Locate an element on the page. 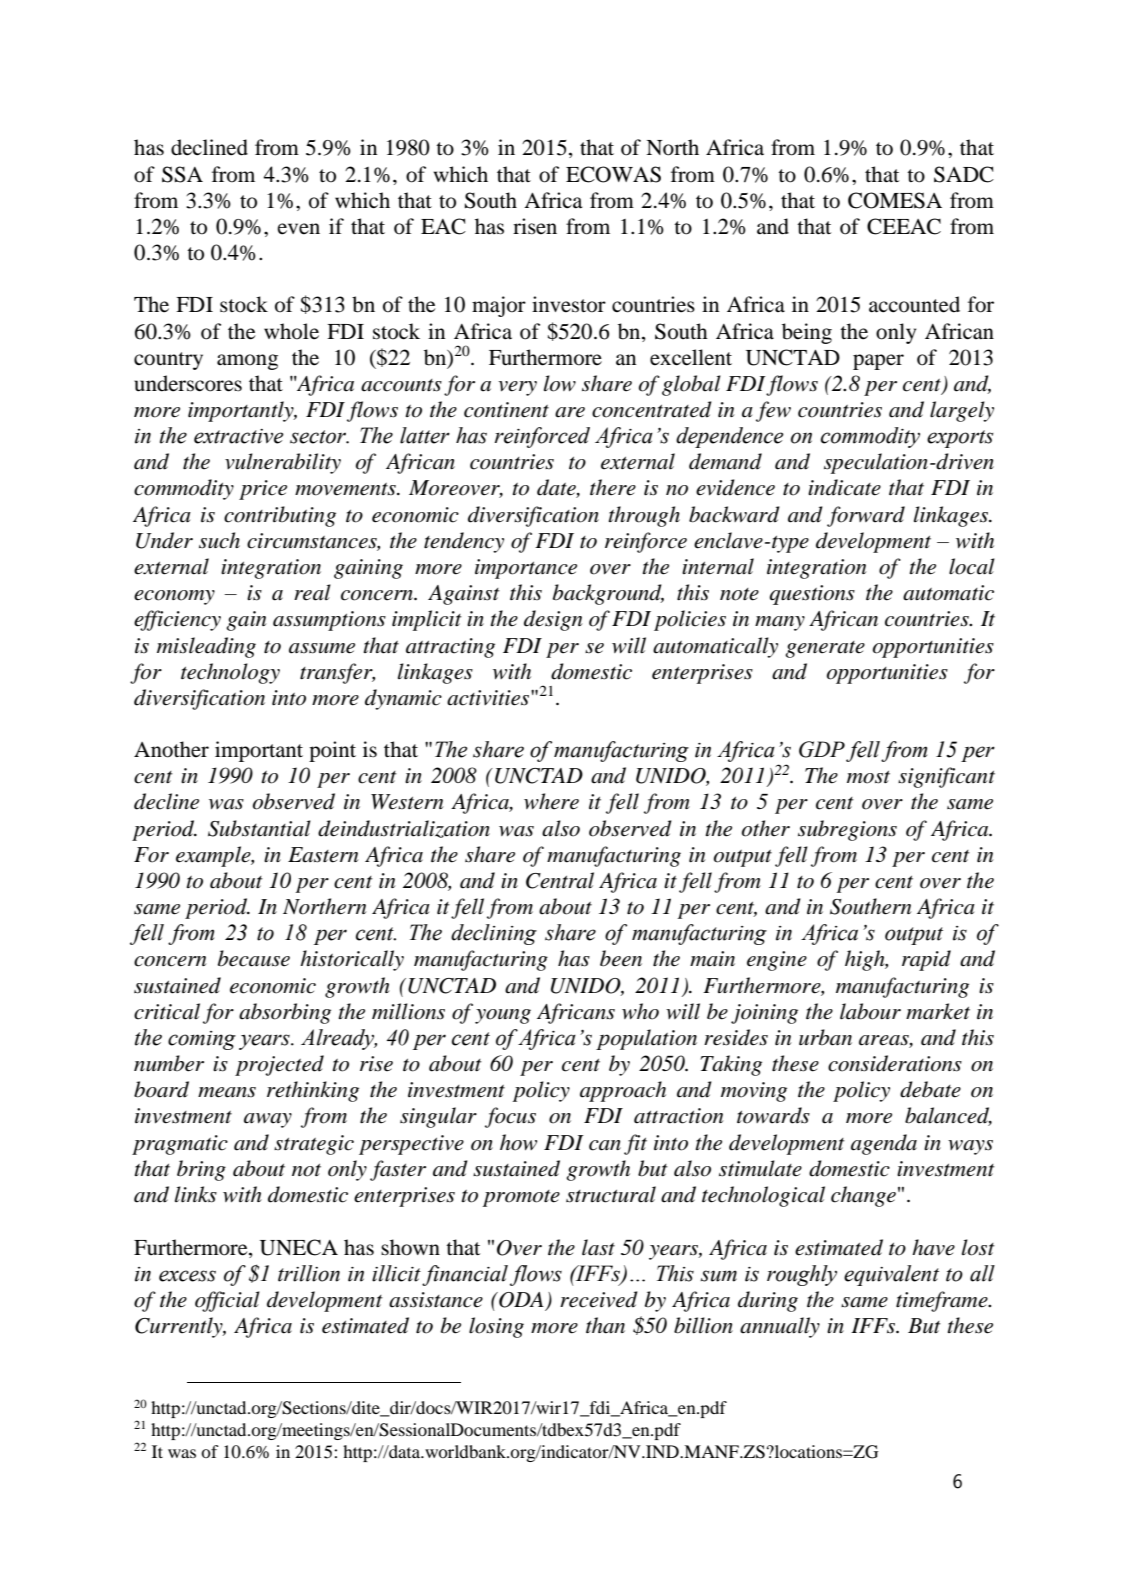 This image has width=1129, height=1596. where is located at coordinates (551, 801).
